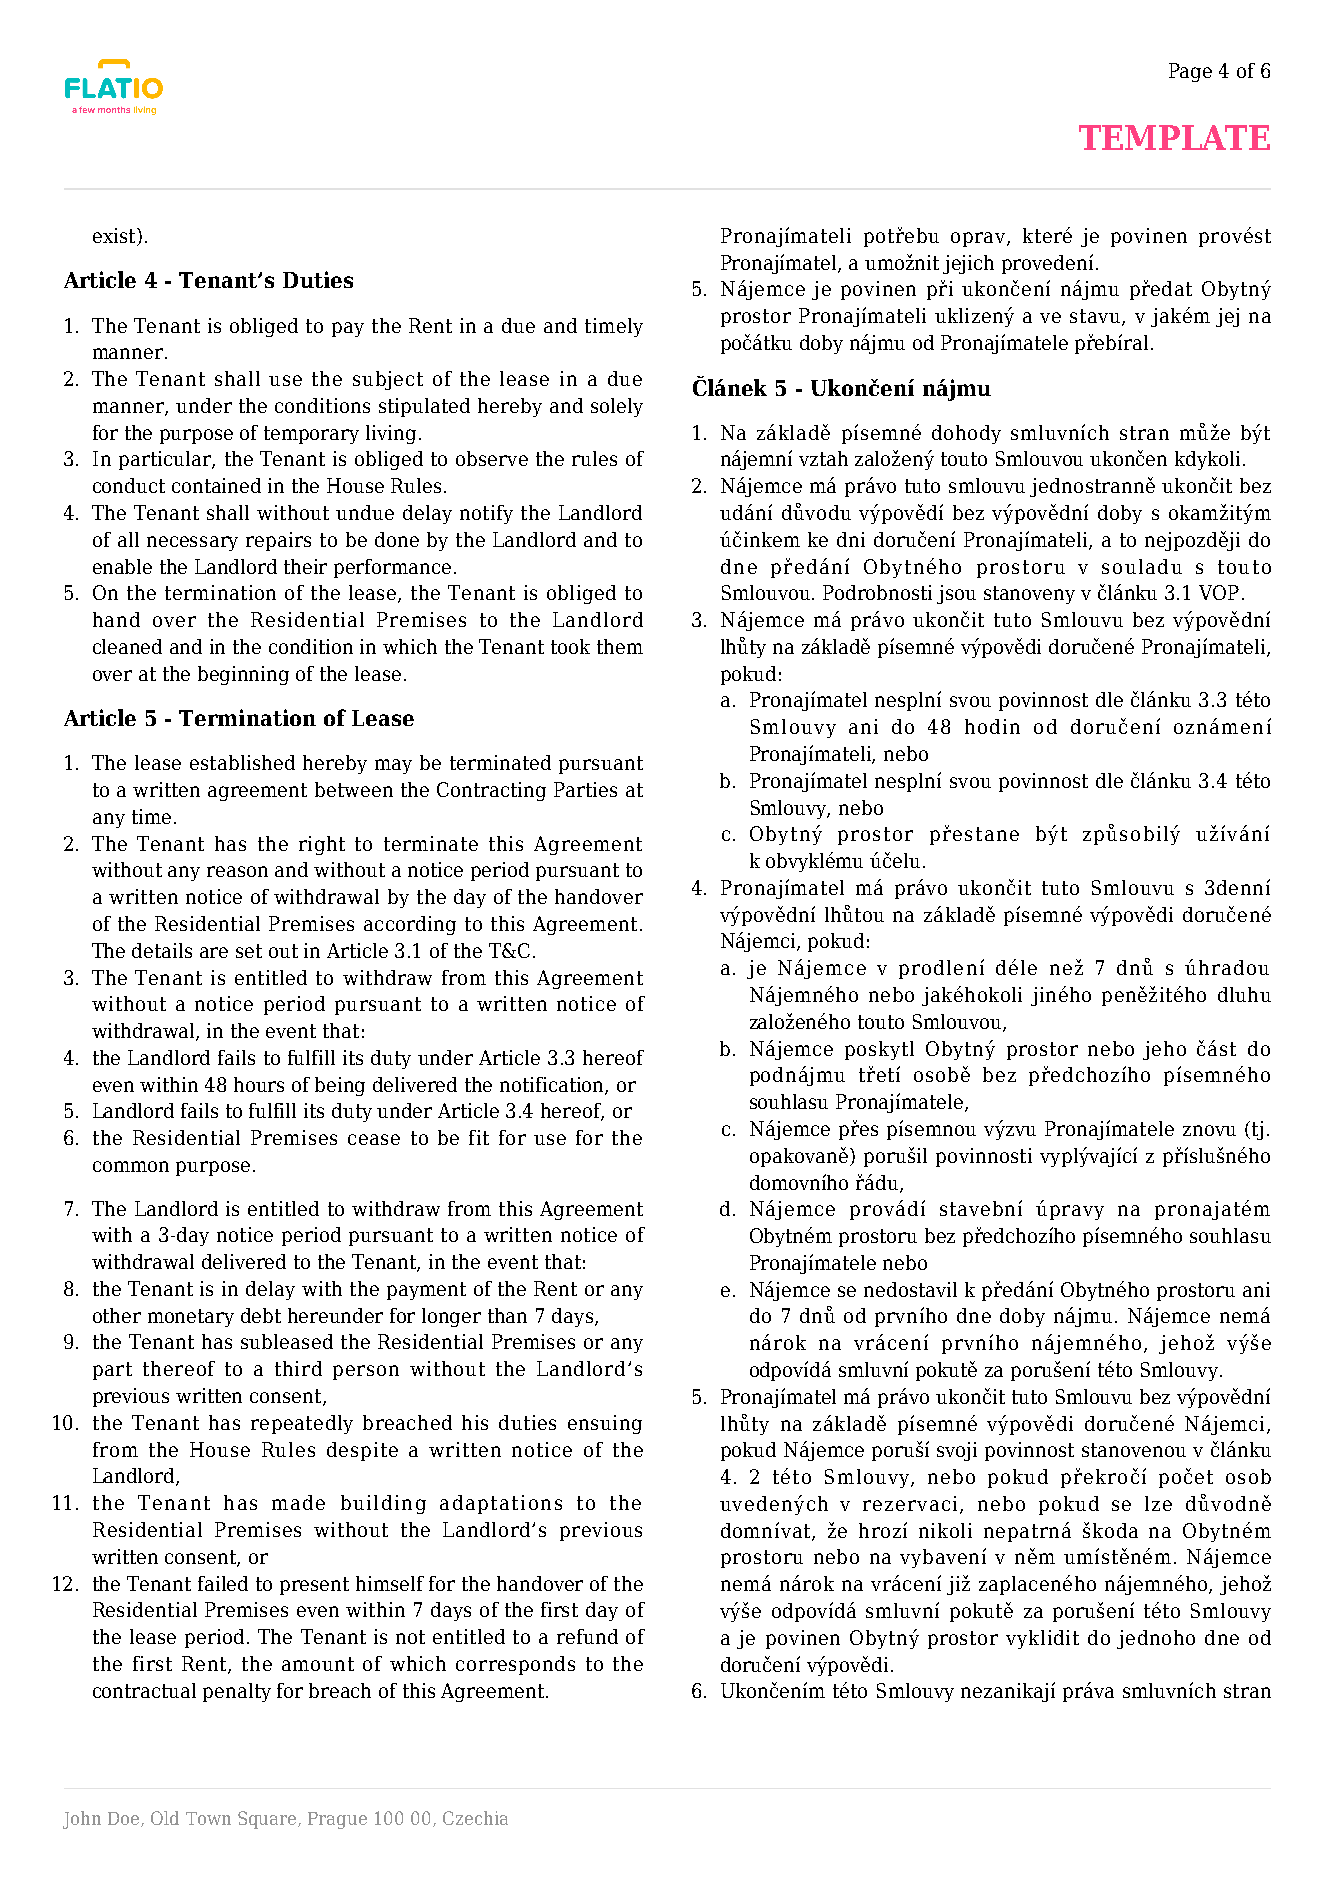  I want to click on monetary, so click(191, 1318).
